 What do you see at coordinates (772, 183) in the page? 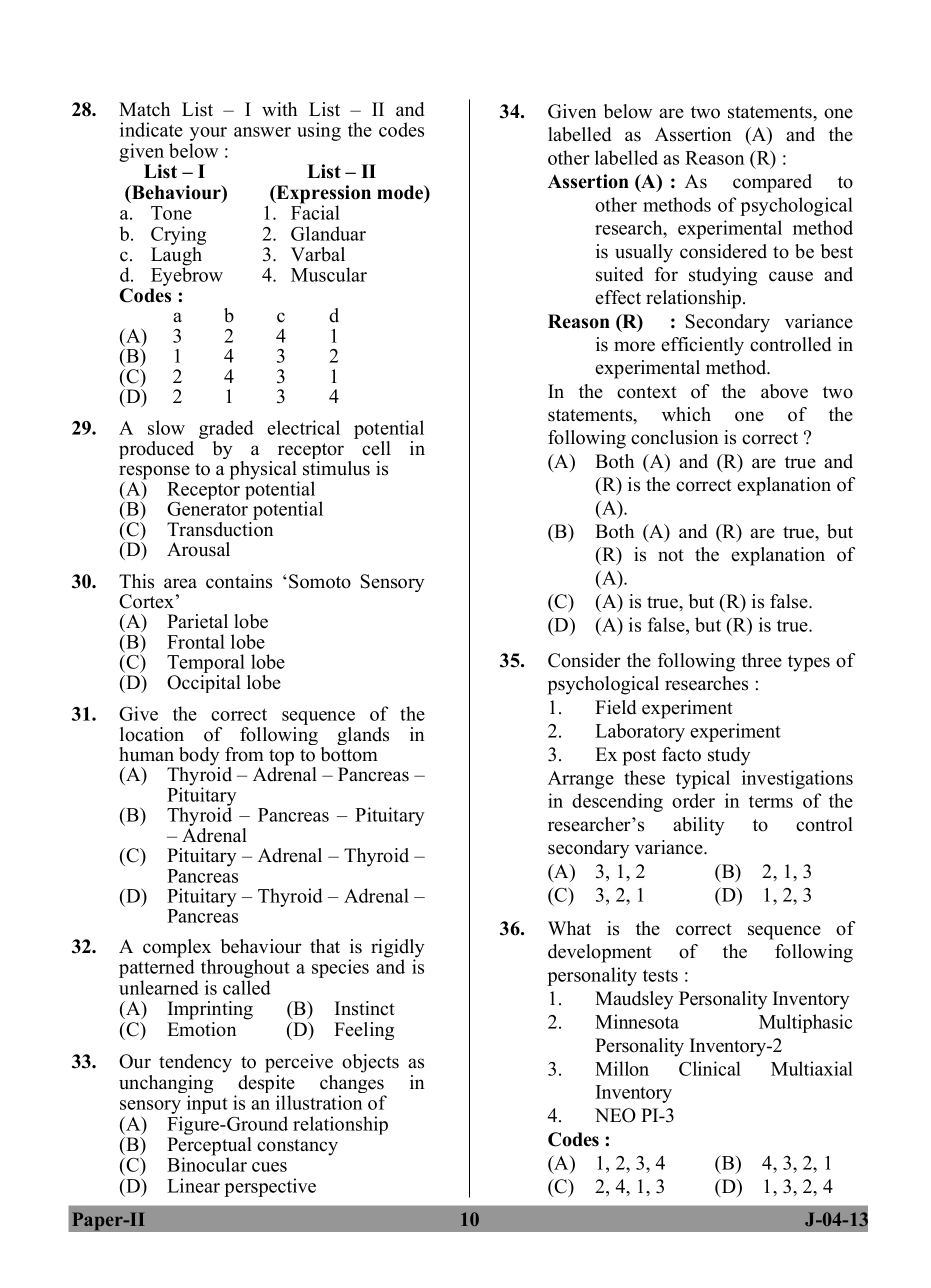
I see `compared` at bounding box center [772, 183].
